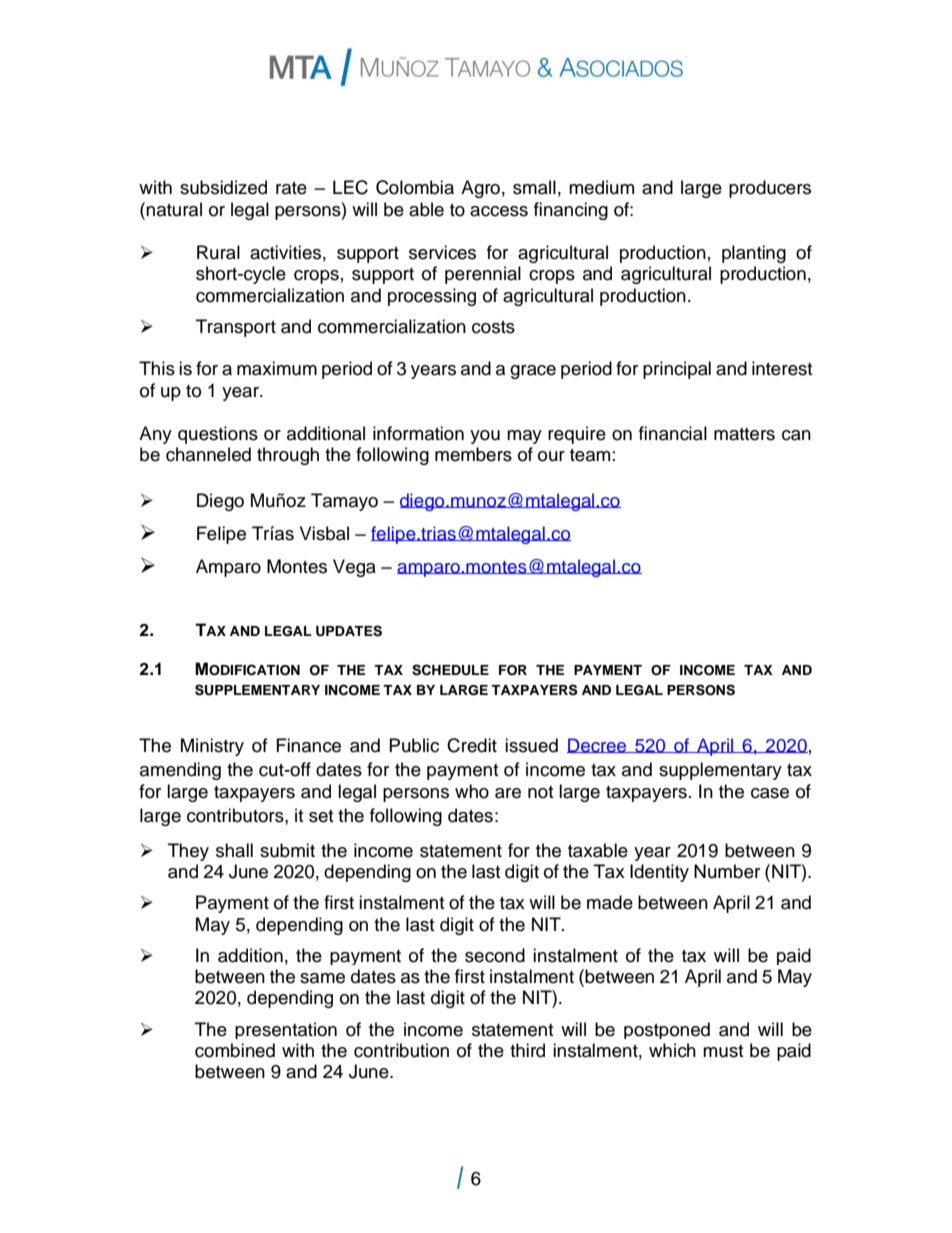 Image resolution: width=952 pixels, height=1233 pixels. What do you see at coordinates (770, 189) in the screenshot?
I see `producers` at bounding box center [770, 189].
